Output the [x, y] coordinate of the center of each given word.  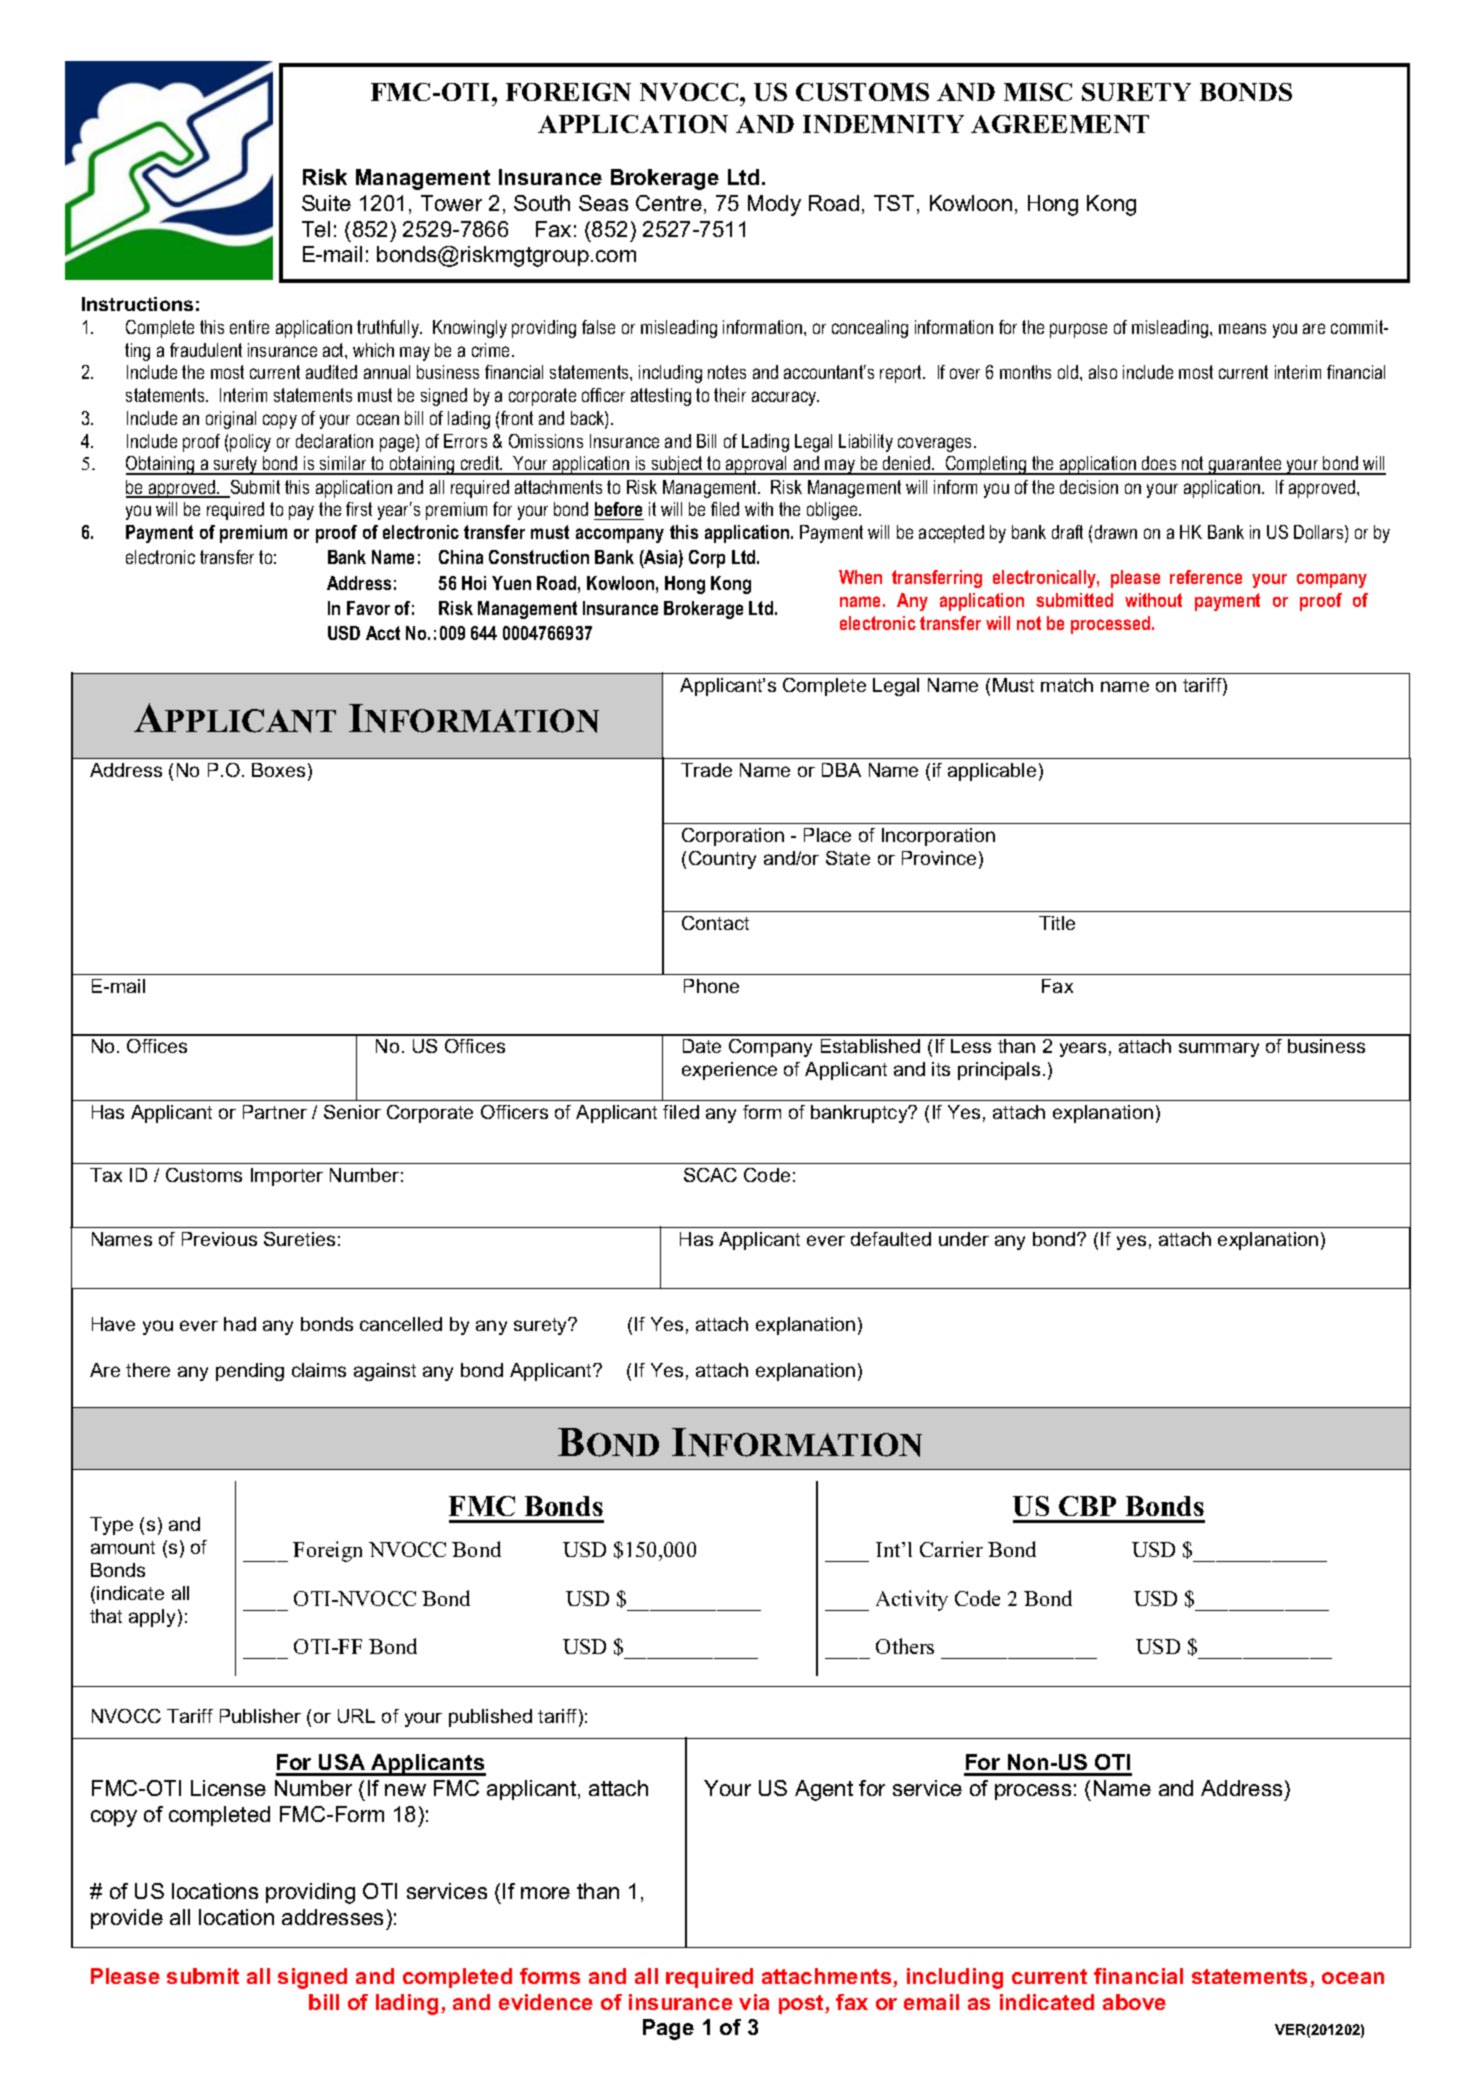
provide [127, 1919]
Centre [669, 203]
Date [702, 1046]
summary [1219, 1049]
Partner [275, 1112]
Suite [326, 203]
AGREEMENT [1060, 124]
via [754, 2002]
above [1134, 2002]
